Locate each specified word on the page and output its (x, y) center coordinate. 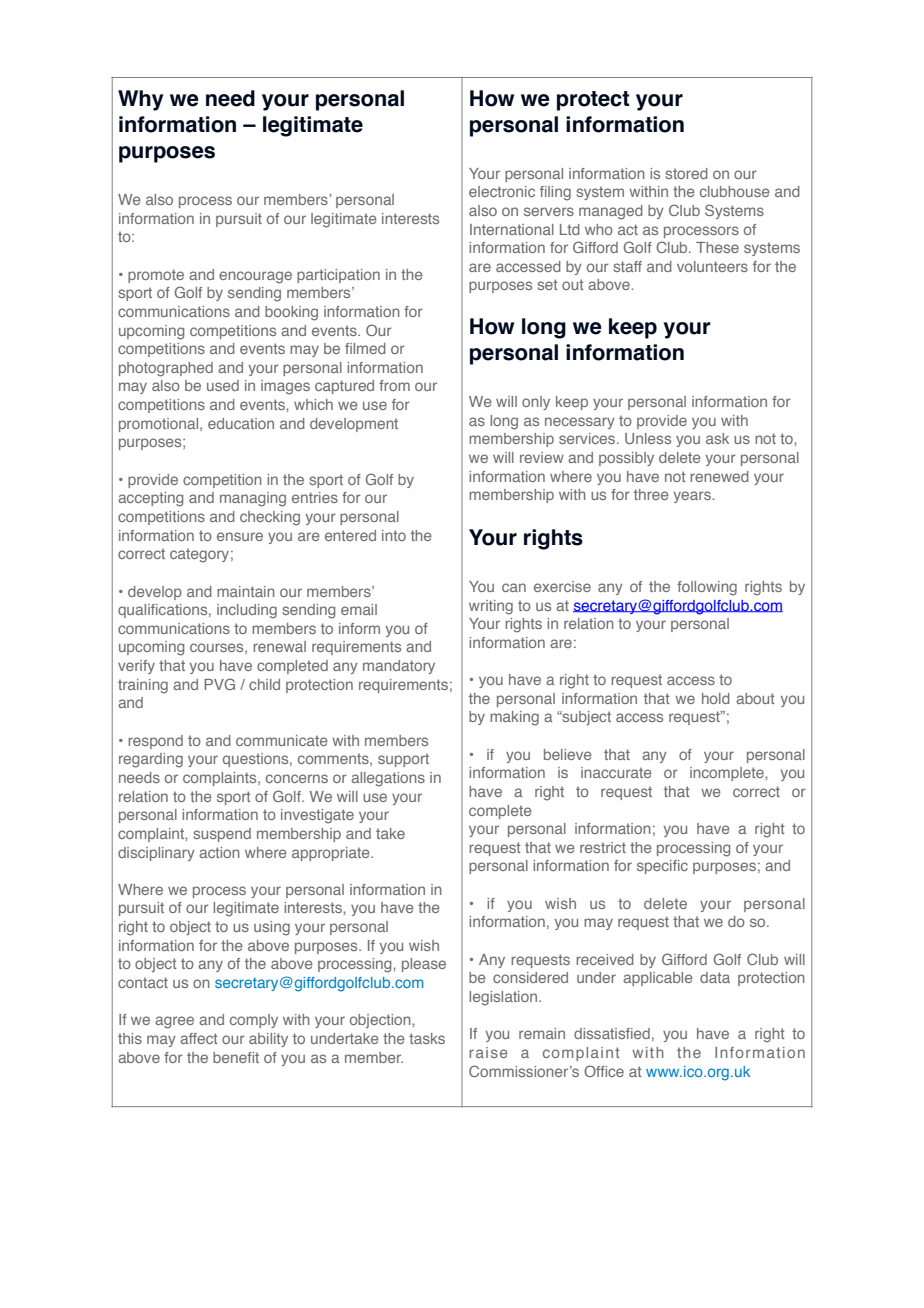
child (264, 684)
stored (686, 173)
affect (199, 1038)
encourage (255, 277)
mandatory (399, 667)
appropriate (332, 854)
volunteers (712, 266)
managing (253, 499)
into (394, 535)
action (219, 852)
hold (716, 698)
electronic (502, 191)
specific (662, 867)
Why (141, 100)
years (693, 497)
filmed (365, 348)
